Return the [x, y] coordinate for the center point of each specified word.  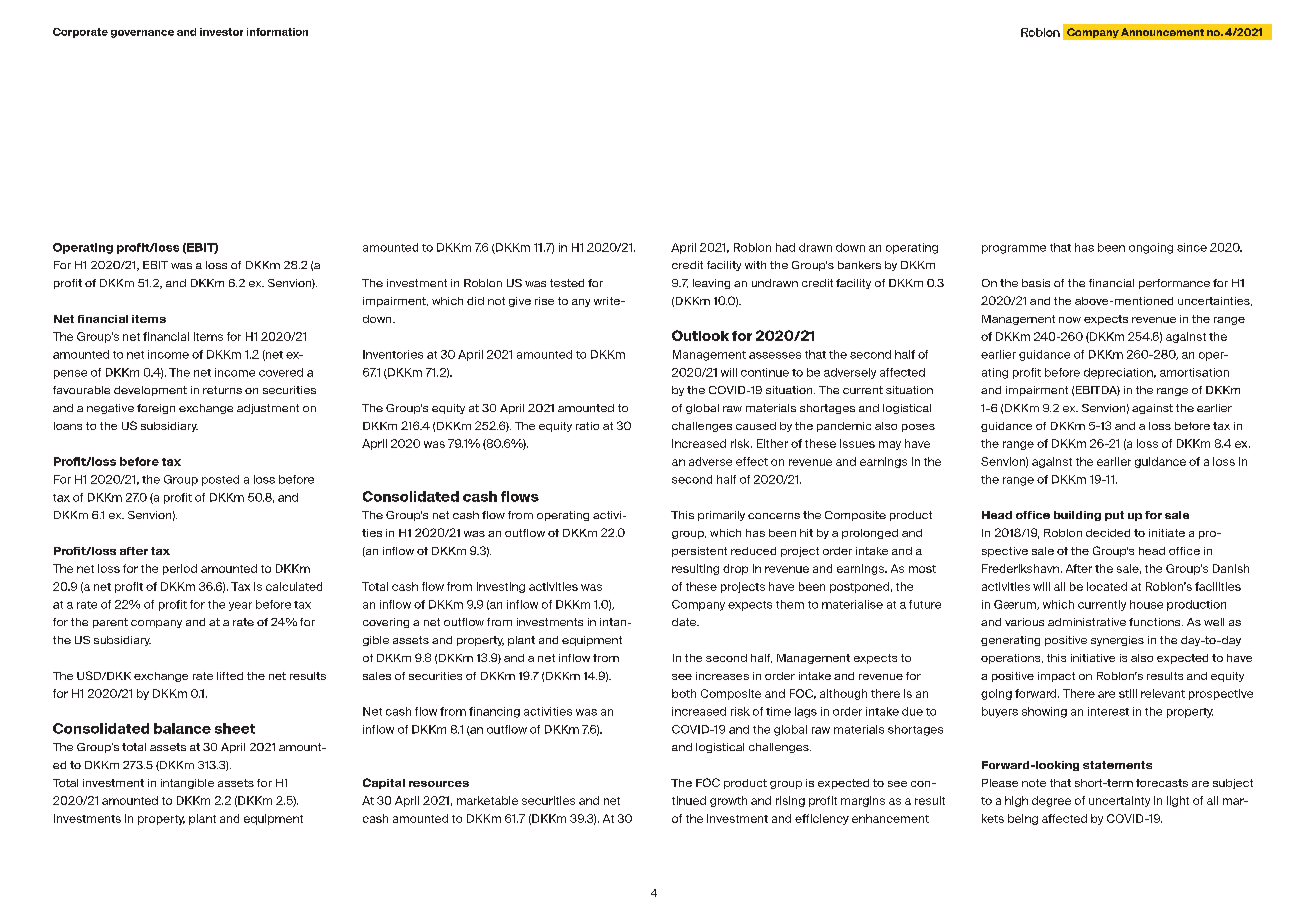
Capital [384, 783]
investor [221, 32]
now [1070, 320]
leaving [711, 284]
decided [1108, 533]
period [180, 569]
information [277, 32]
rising [790, 801]
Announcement [1162, 32]
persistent [699, 552]
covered [281, 372]
